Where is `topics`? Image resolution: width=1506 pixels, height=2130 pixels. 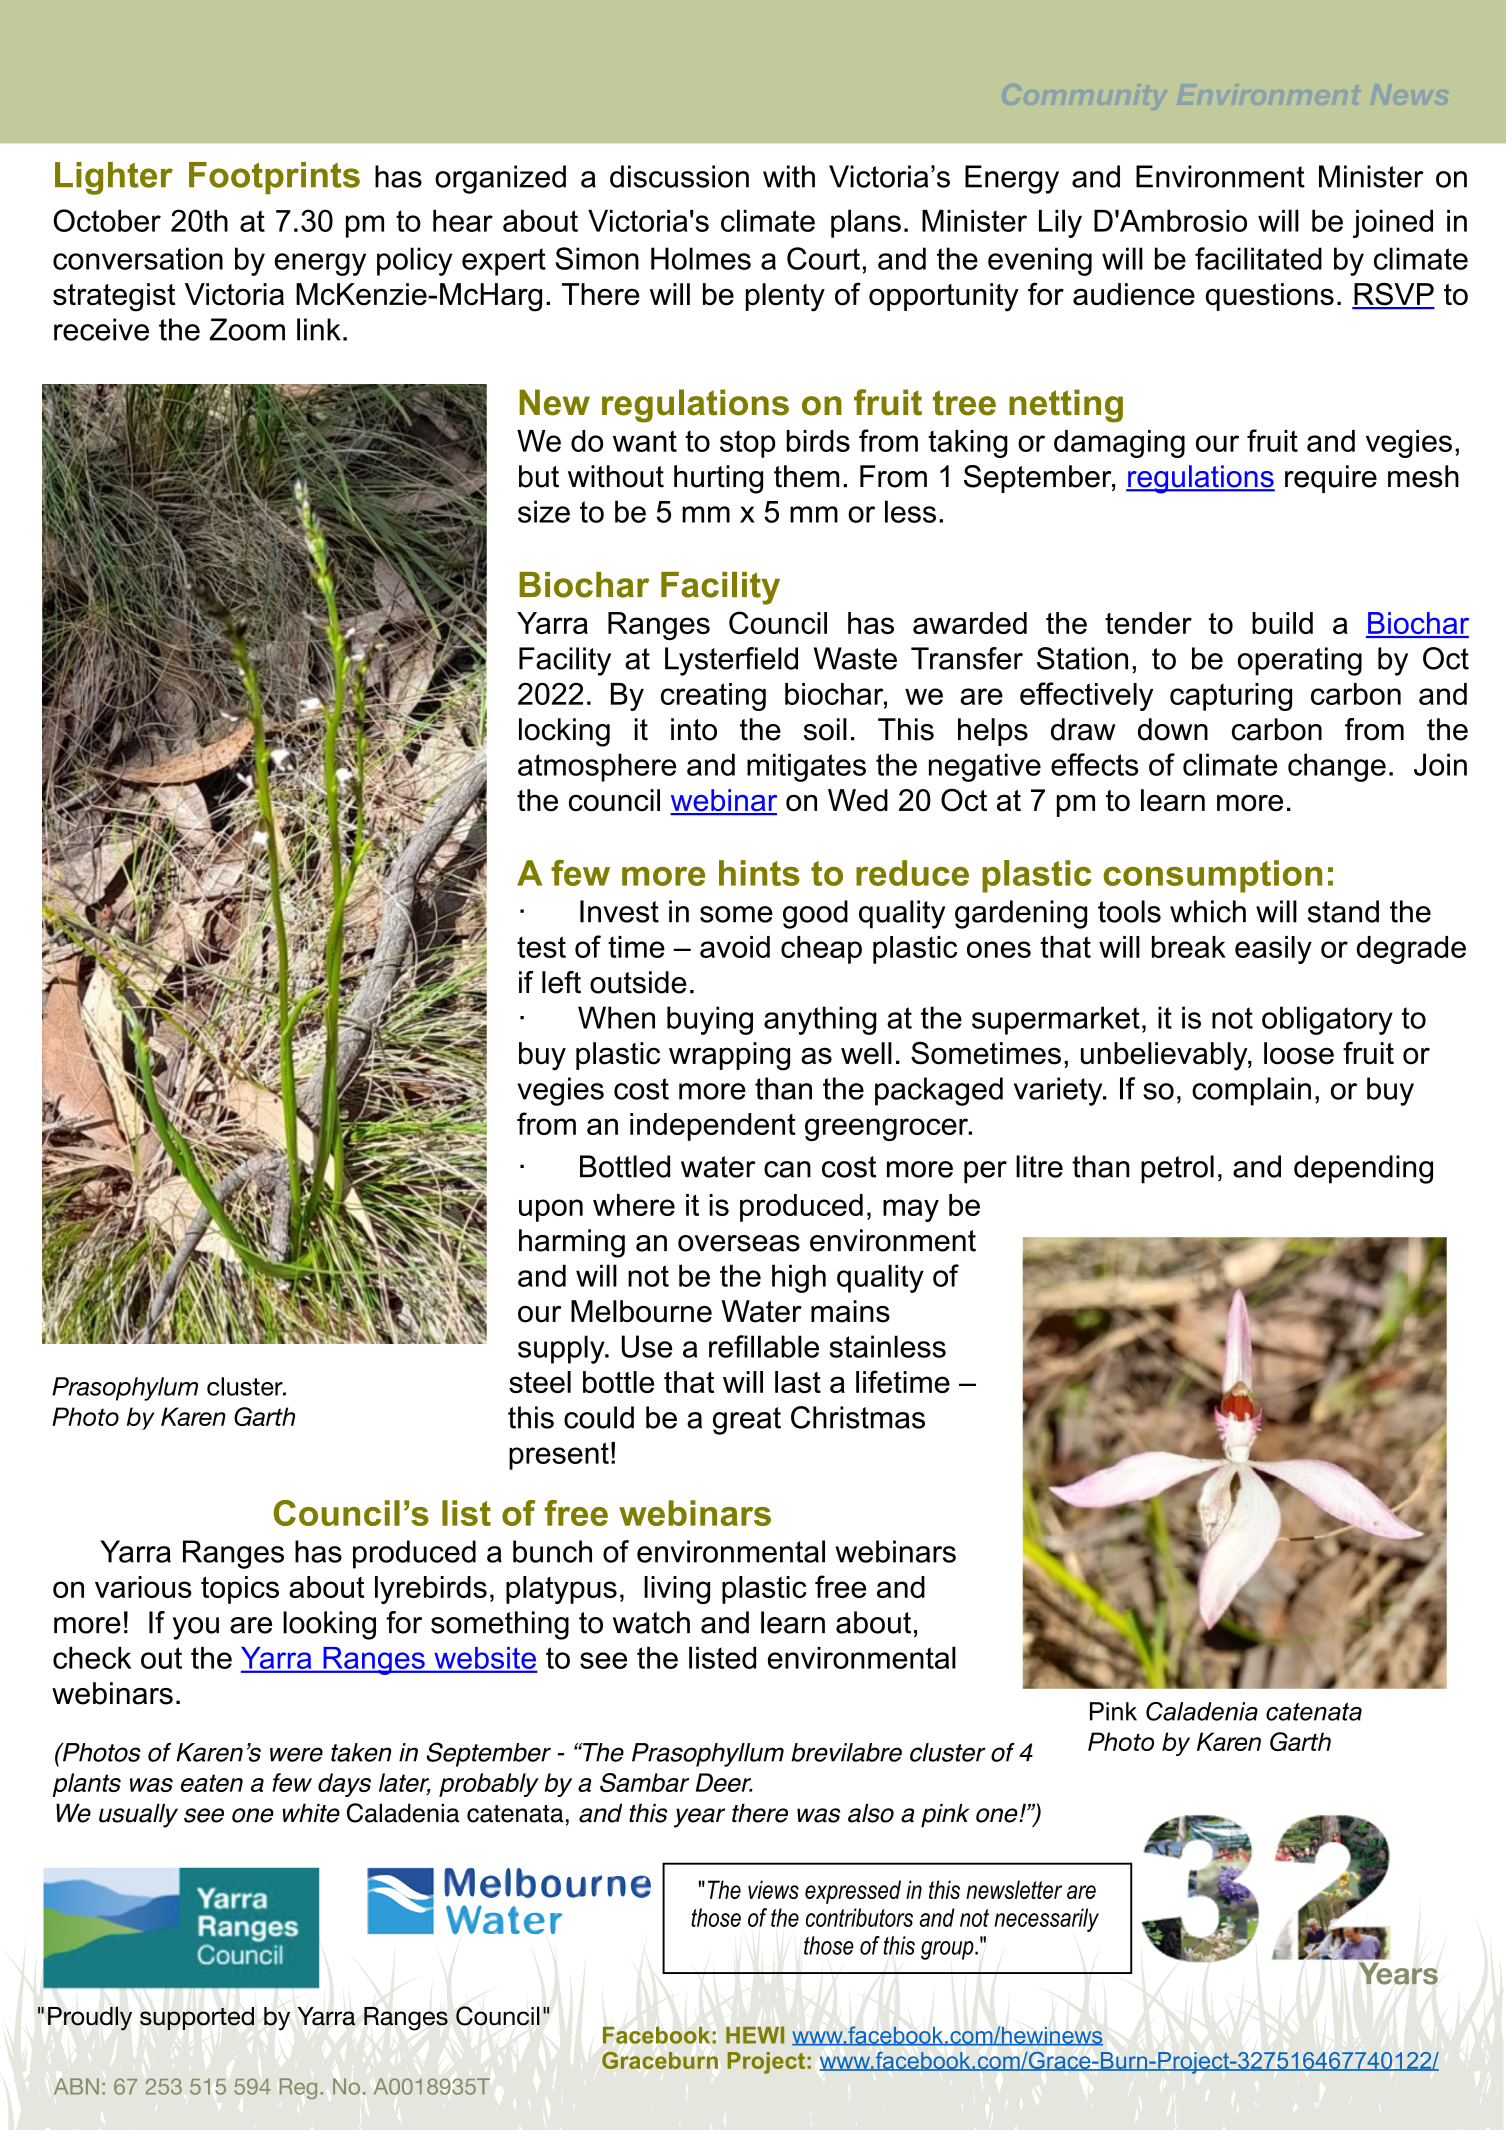 topics is located at coordinates (240, 1590).
